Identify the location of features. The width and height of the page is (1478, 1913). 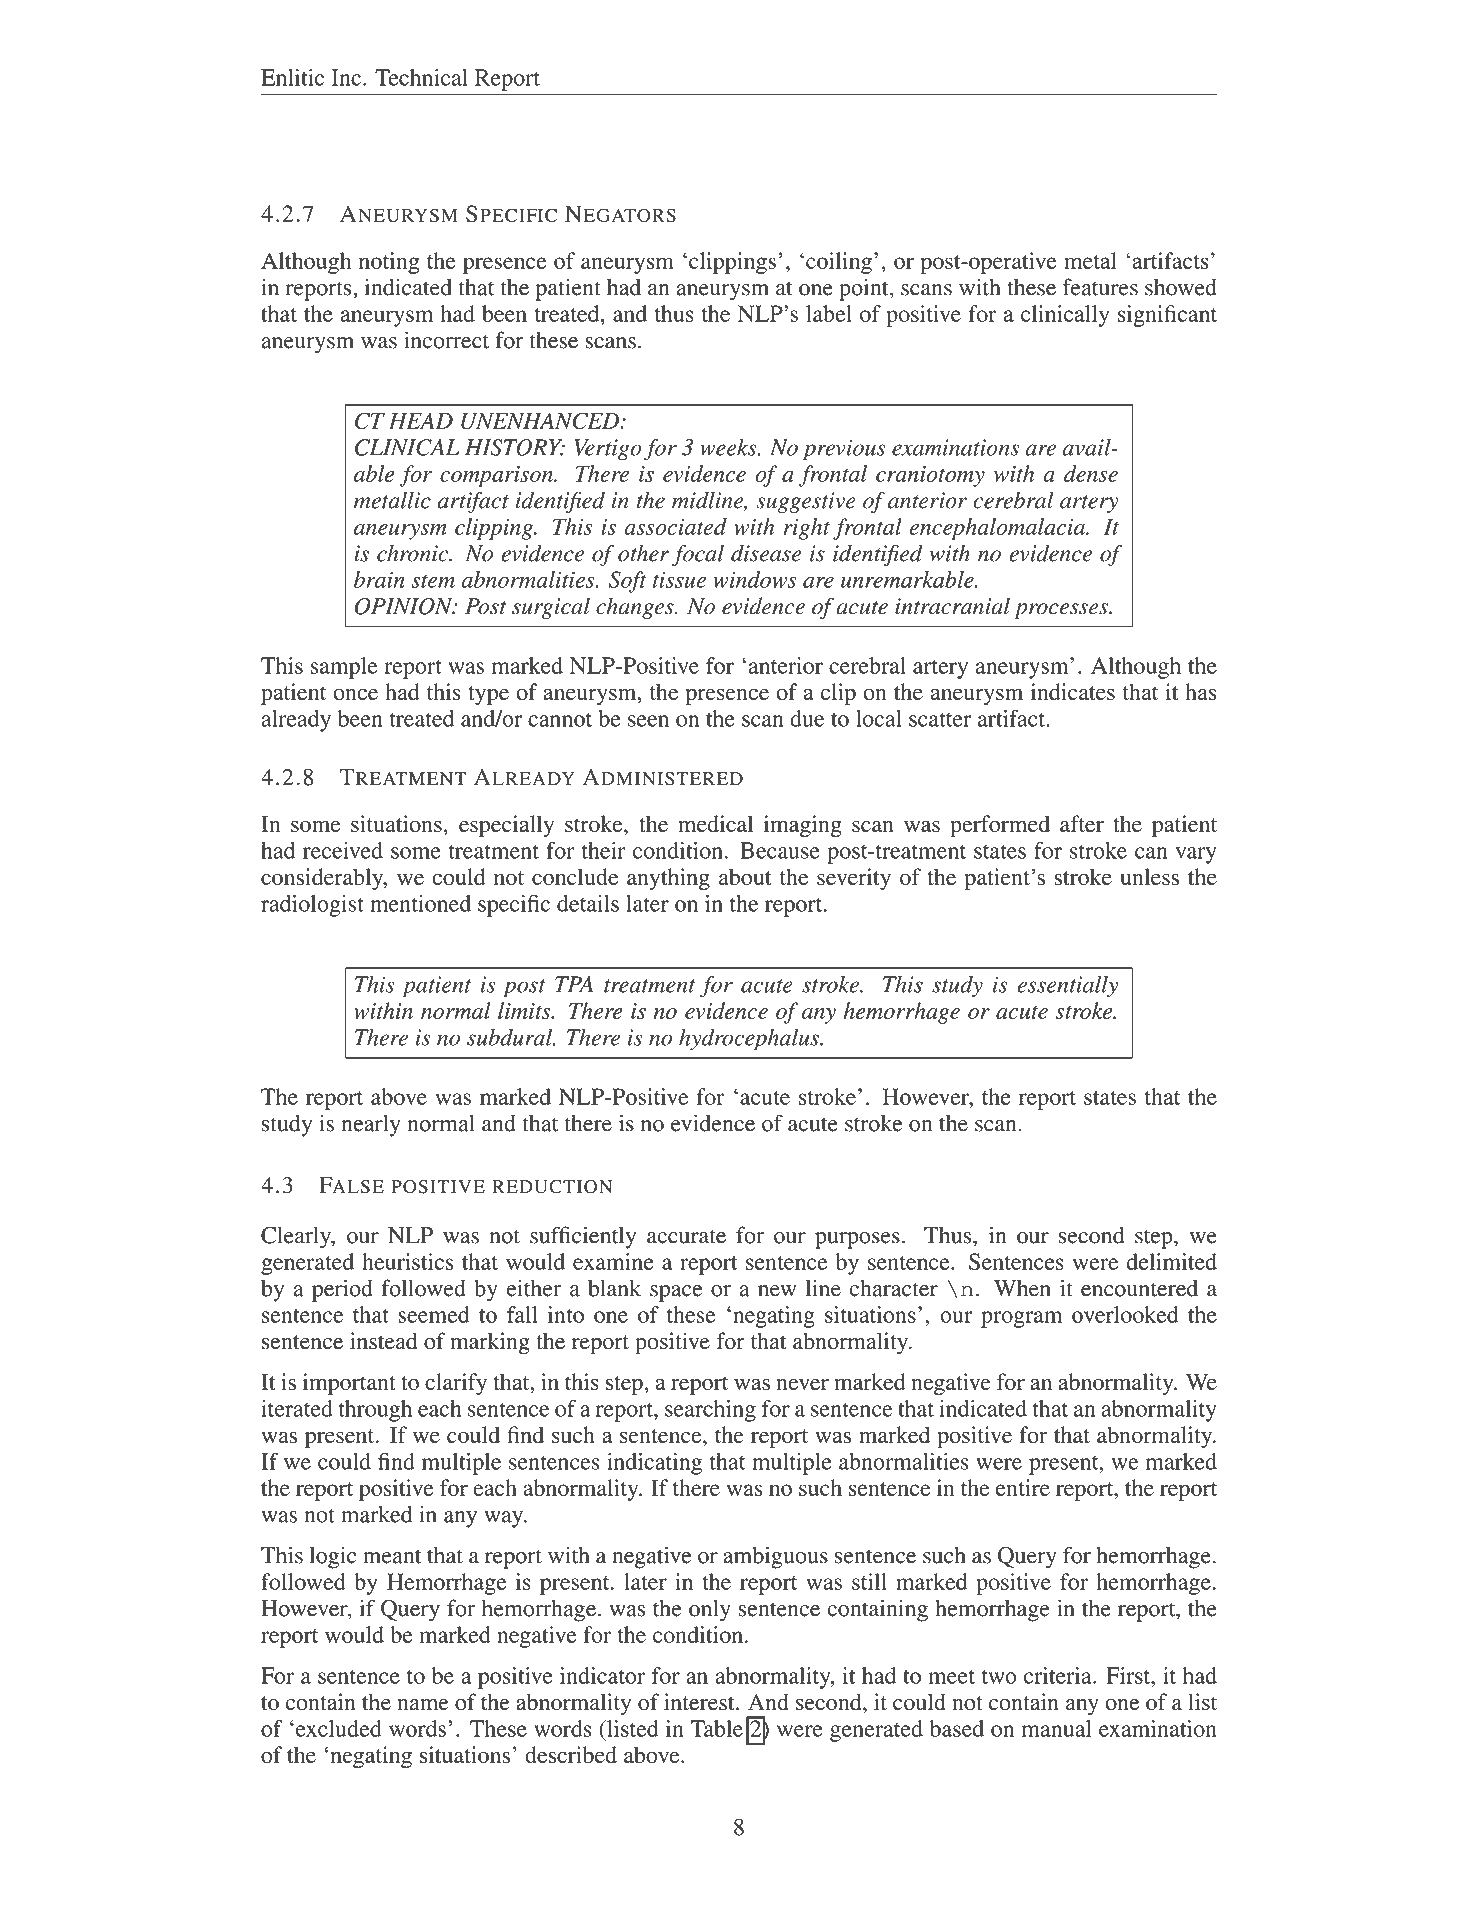
(1100, 287).
